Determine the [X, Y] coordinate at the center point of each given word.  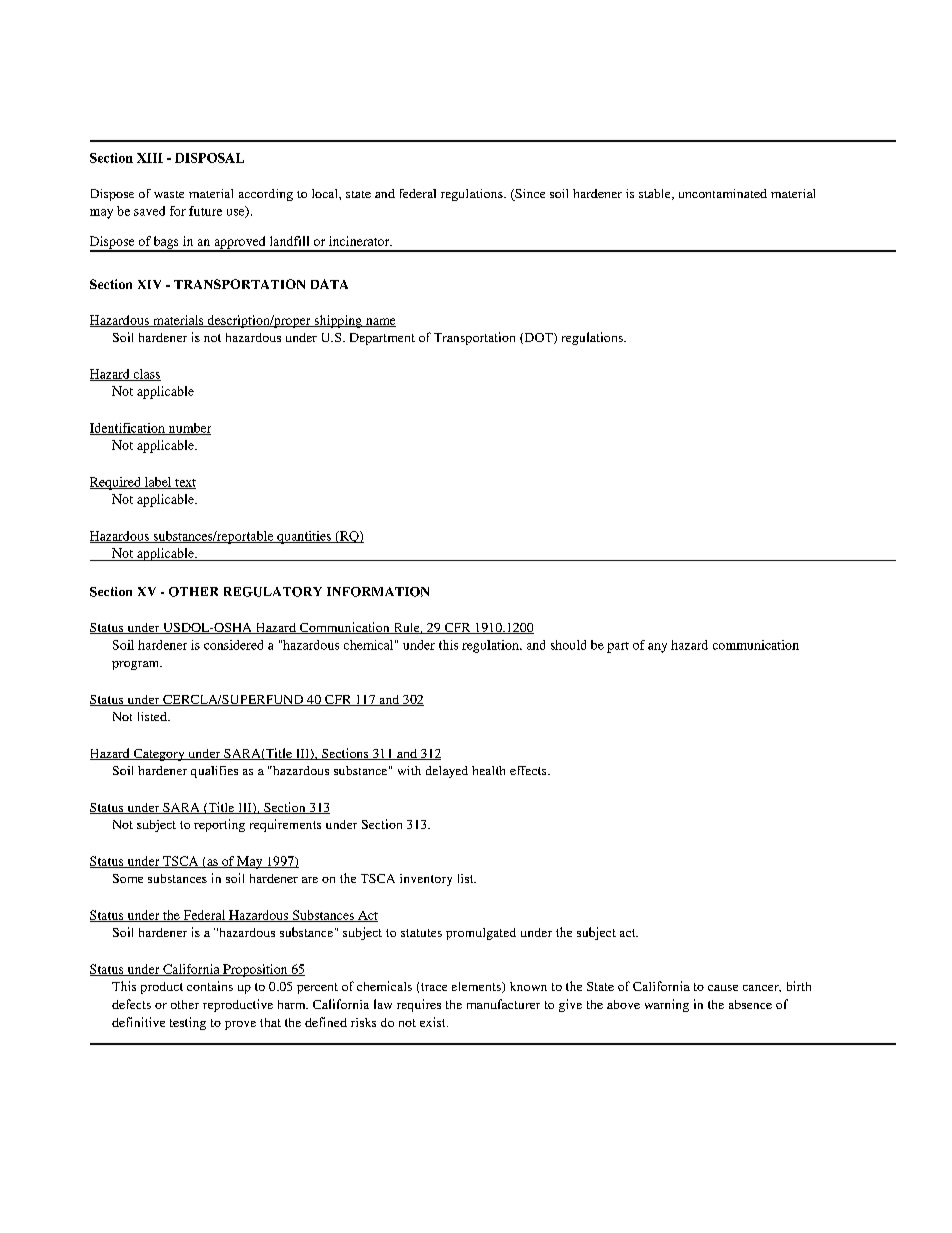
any [657, 648]
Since [529, 195]
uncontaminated [723, 193]
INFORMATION [378, 592]
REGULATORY [273, 592]
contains [210, 986]
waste [169, 194]
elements [477, 987]
